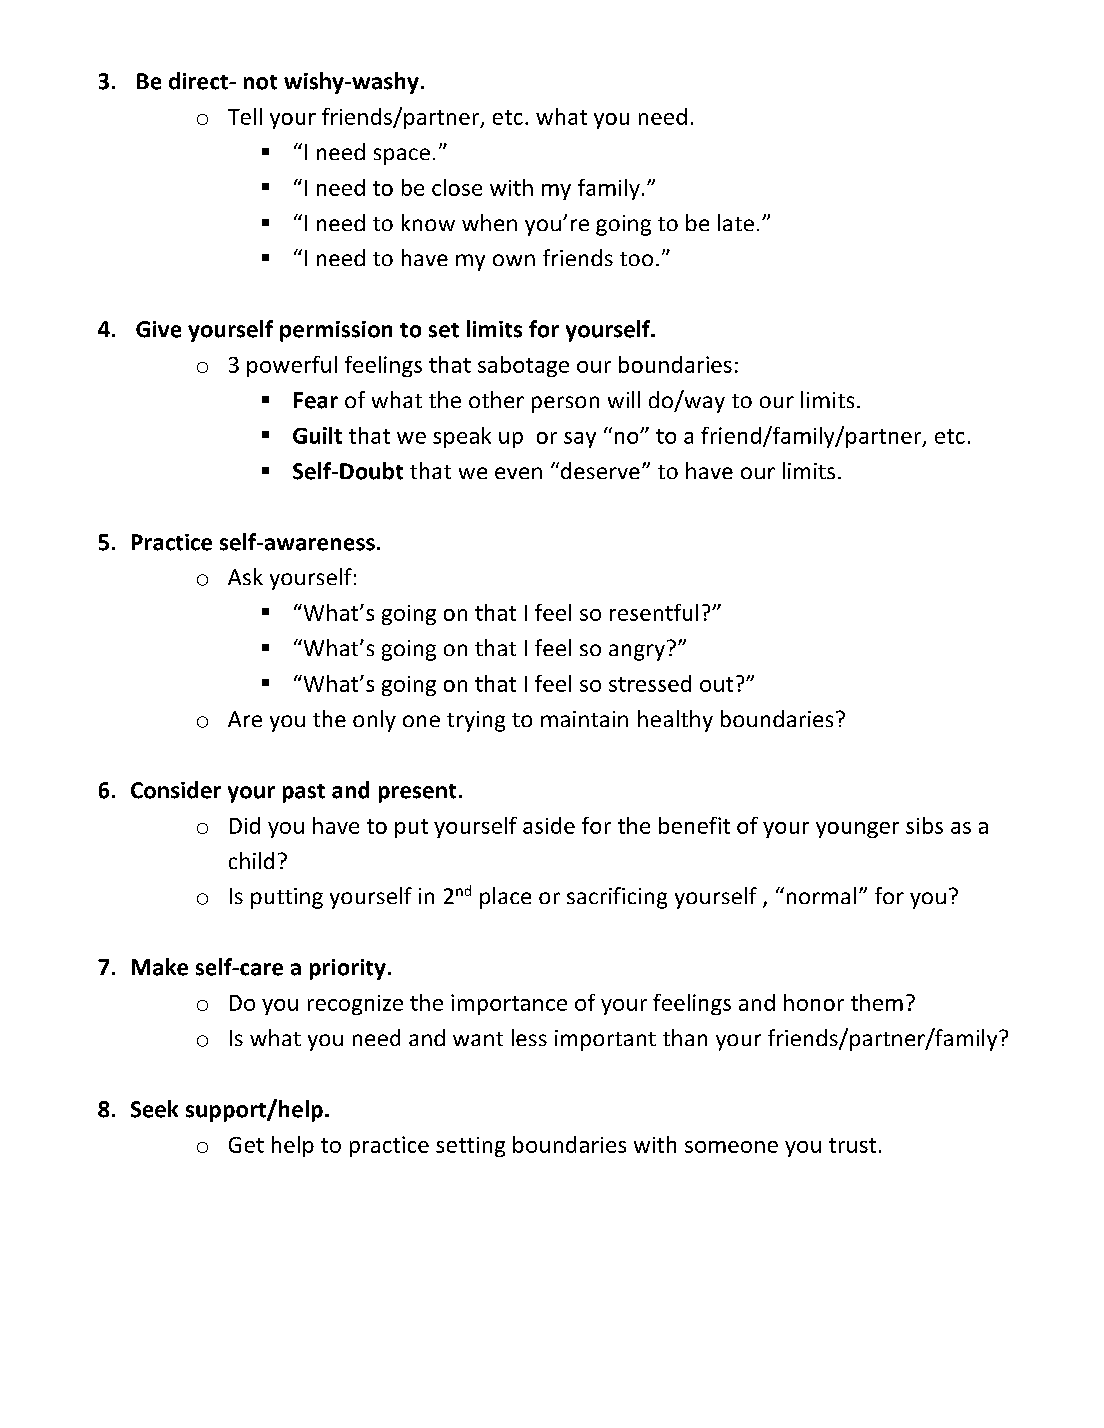  Describe the element at coordinates (245, 116) in the screenshot. I see `Tell` at that location.
